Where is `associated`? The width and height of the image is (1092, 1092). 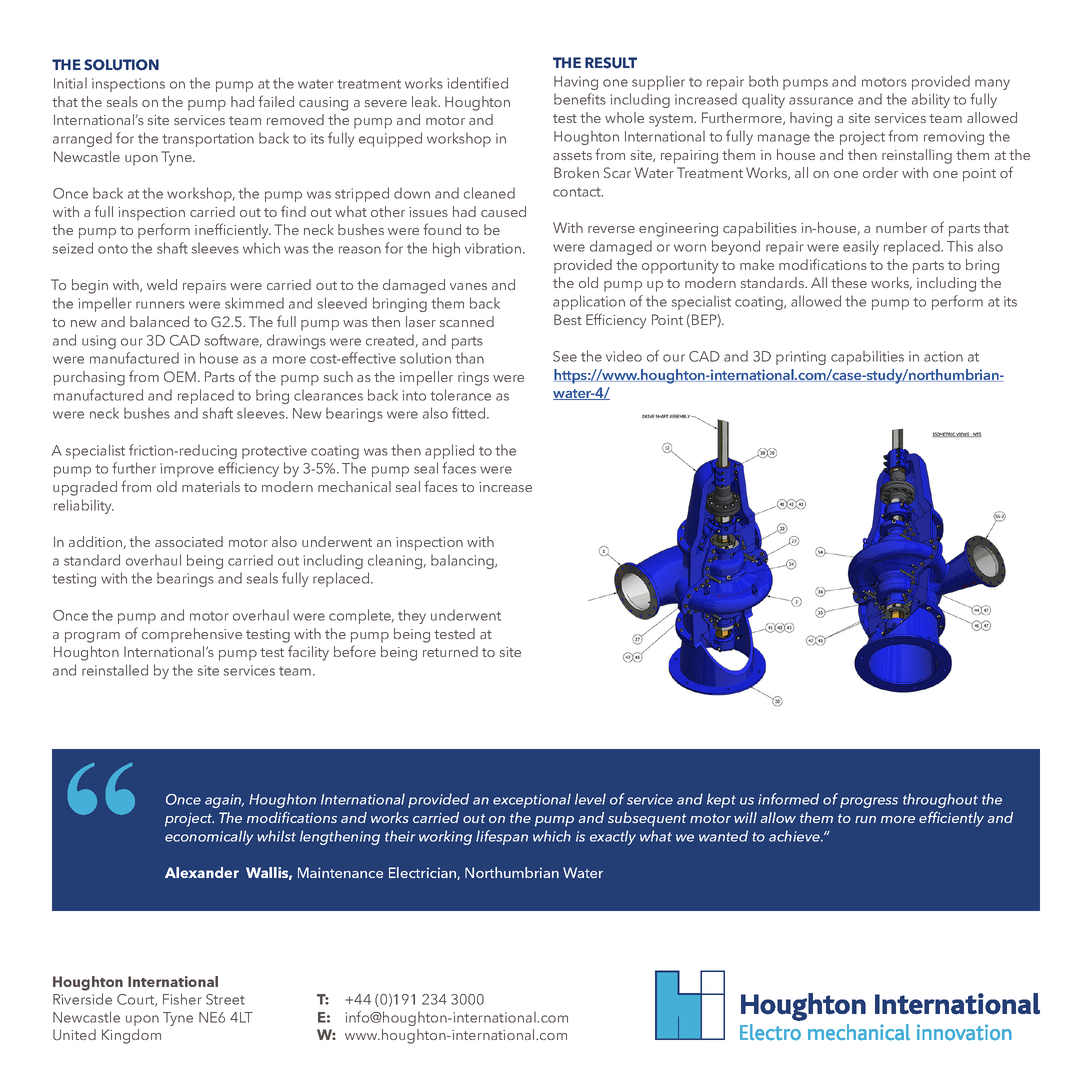 associated is located at coordinates (189, 541).
